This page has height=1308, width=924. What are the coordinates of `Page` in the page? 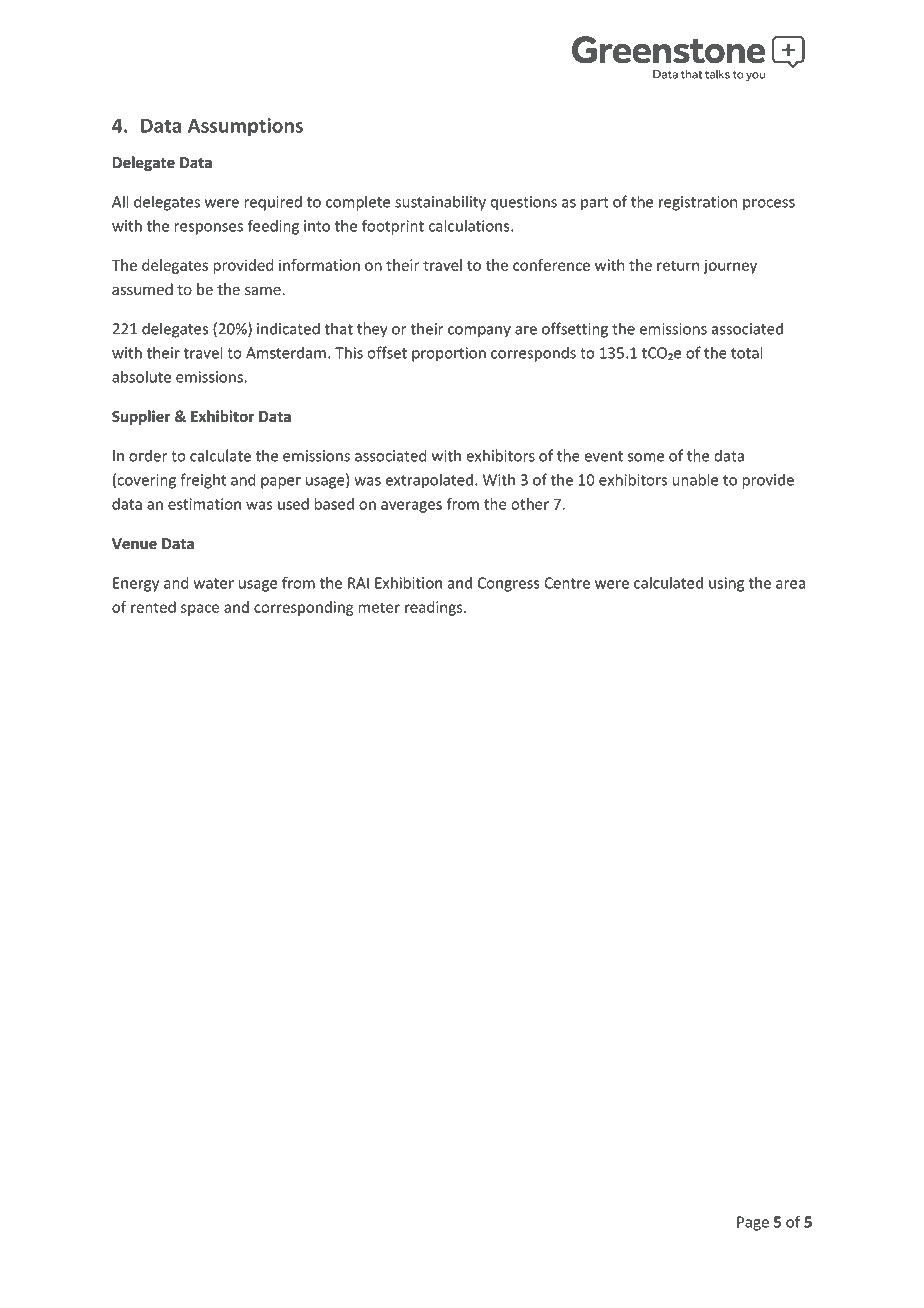 It's located at (753, 1223).
